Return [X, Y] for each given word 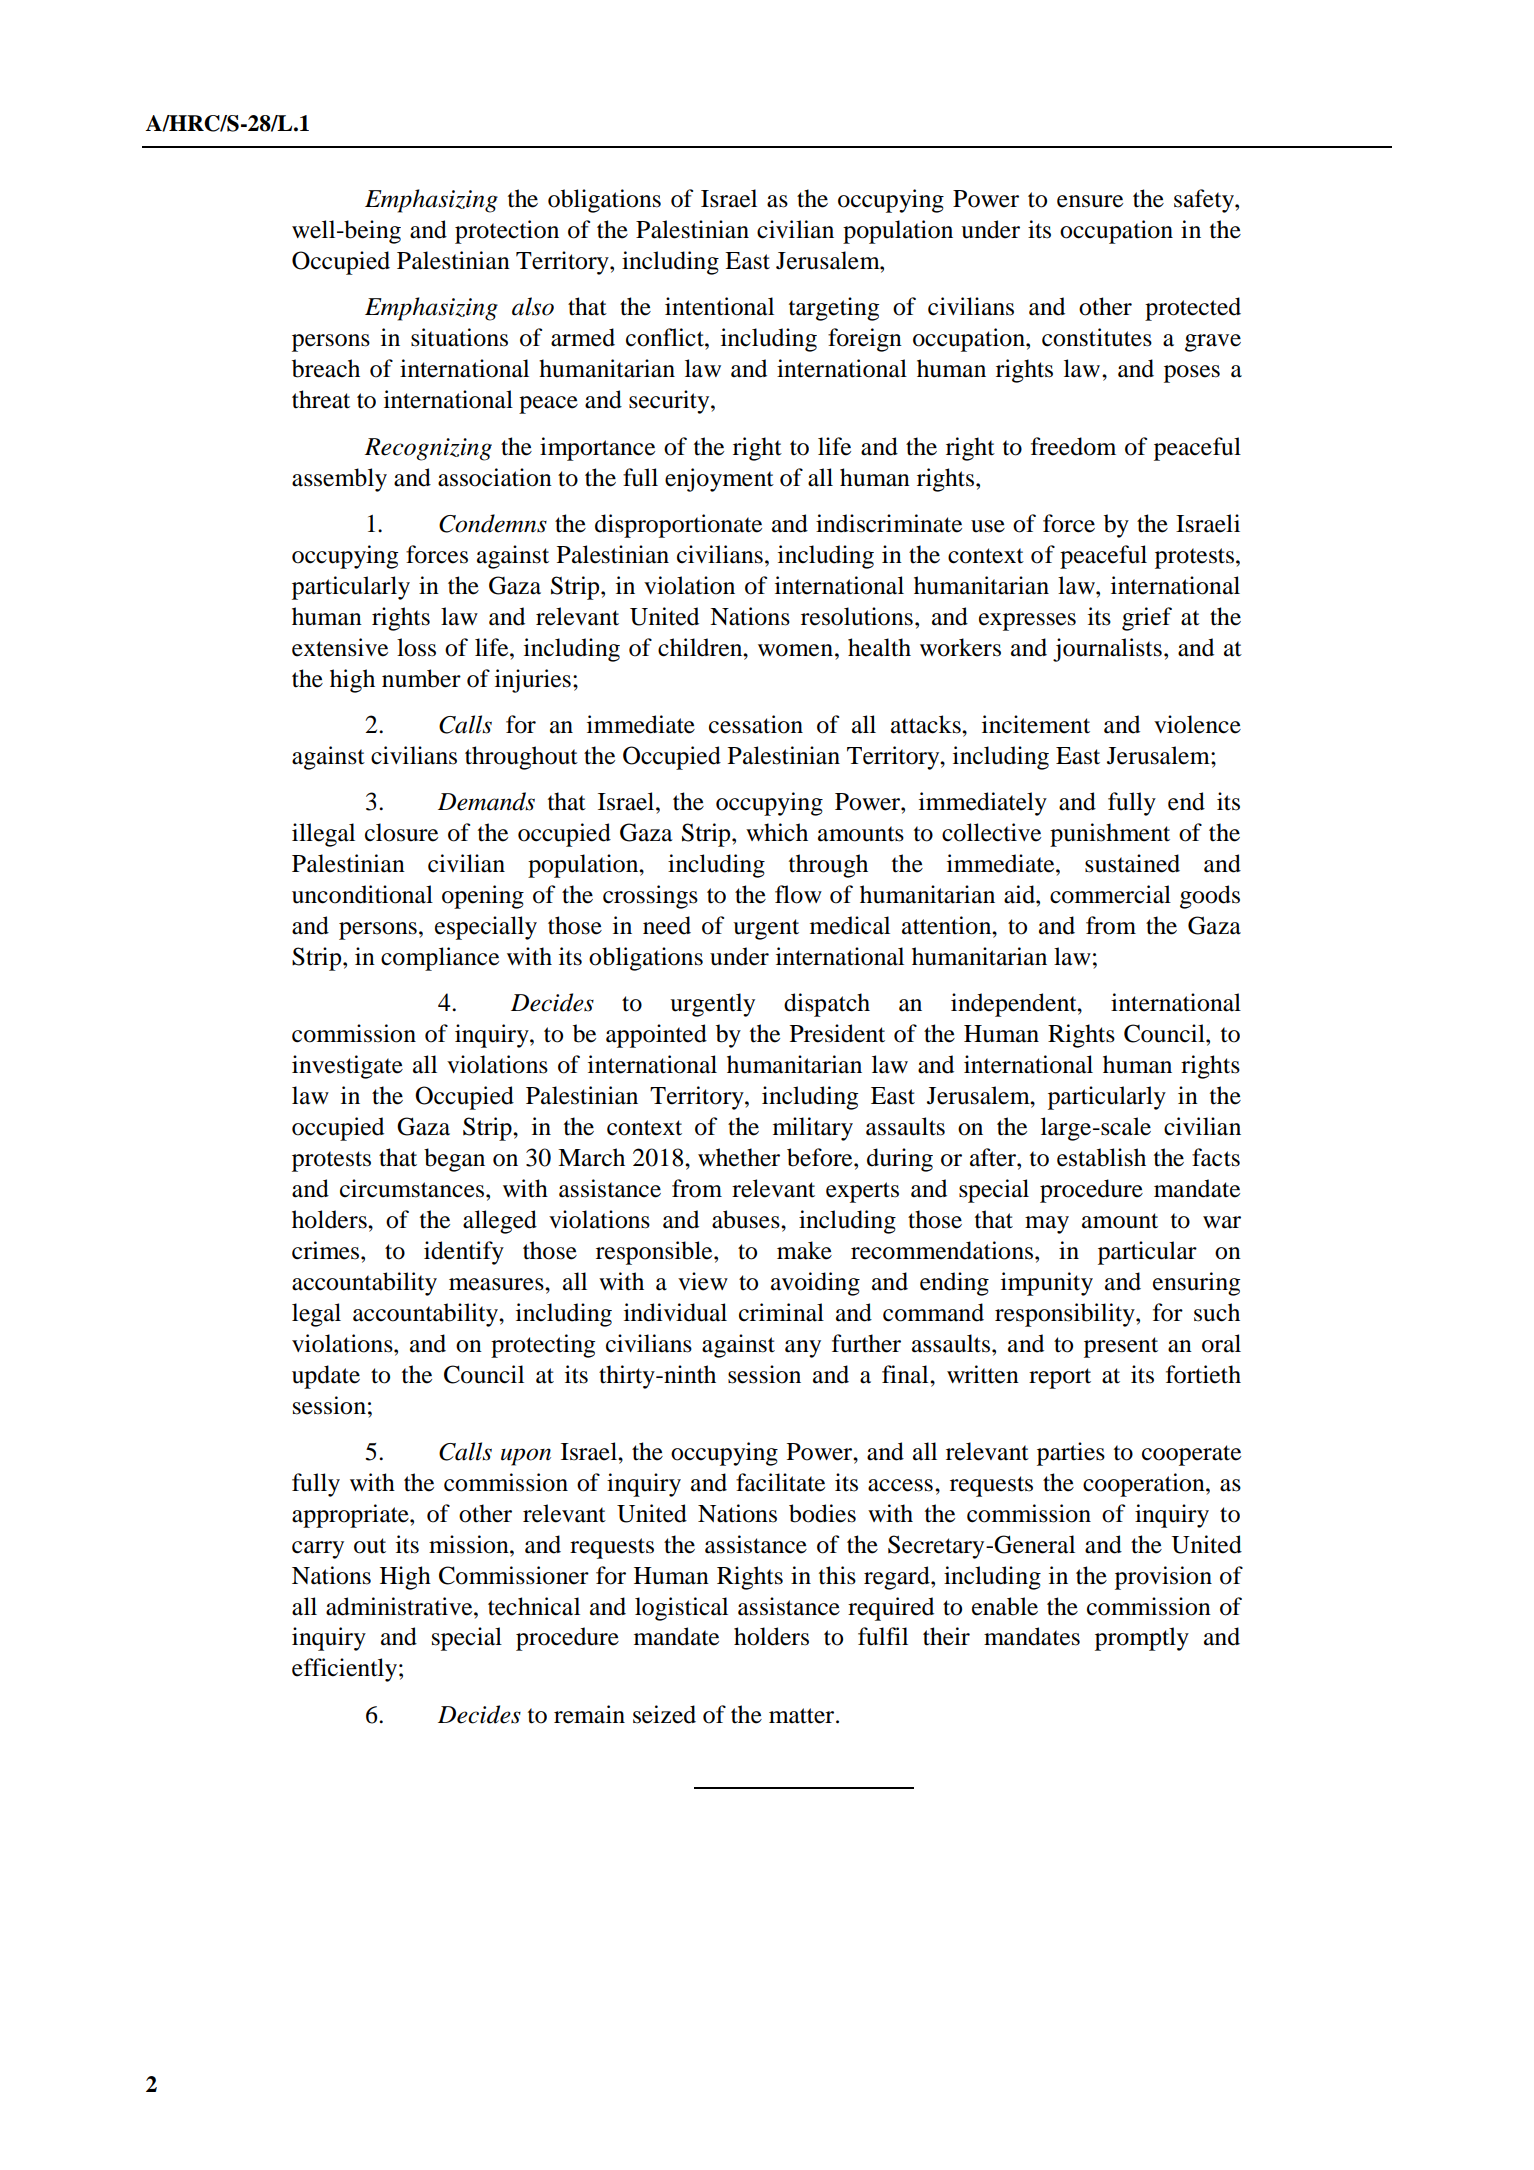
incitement [1036, 724]
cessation [756, 724]
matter [803, 1716]
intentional [719, 306]
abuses [747, 1219]
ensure [1090, 201]
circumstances [413, 1188]
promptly [1142, 1639]
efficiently [346, 1670]
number [421, 678]
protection [507, 232]
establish [1101, 1157]
